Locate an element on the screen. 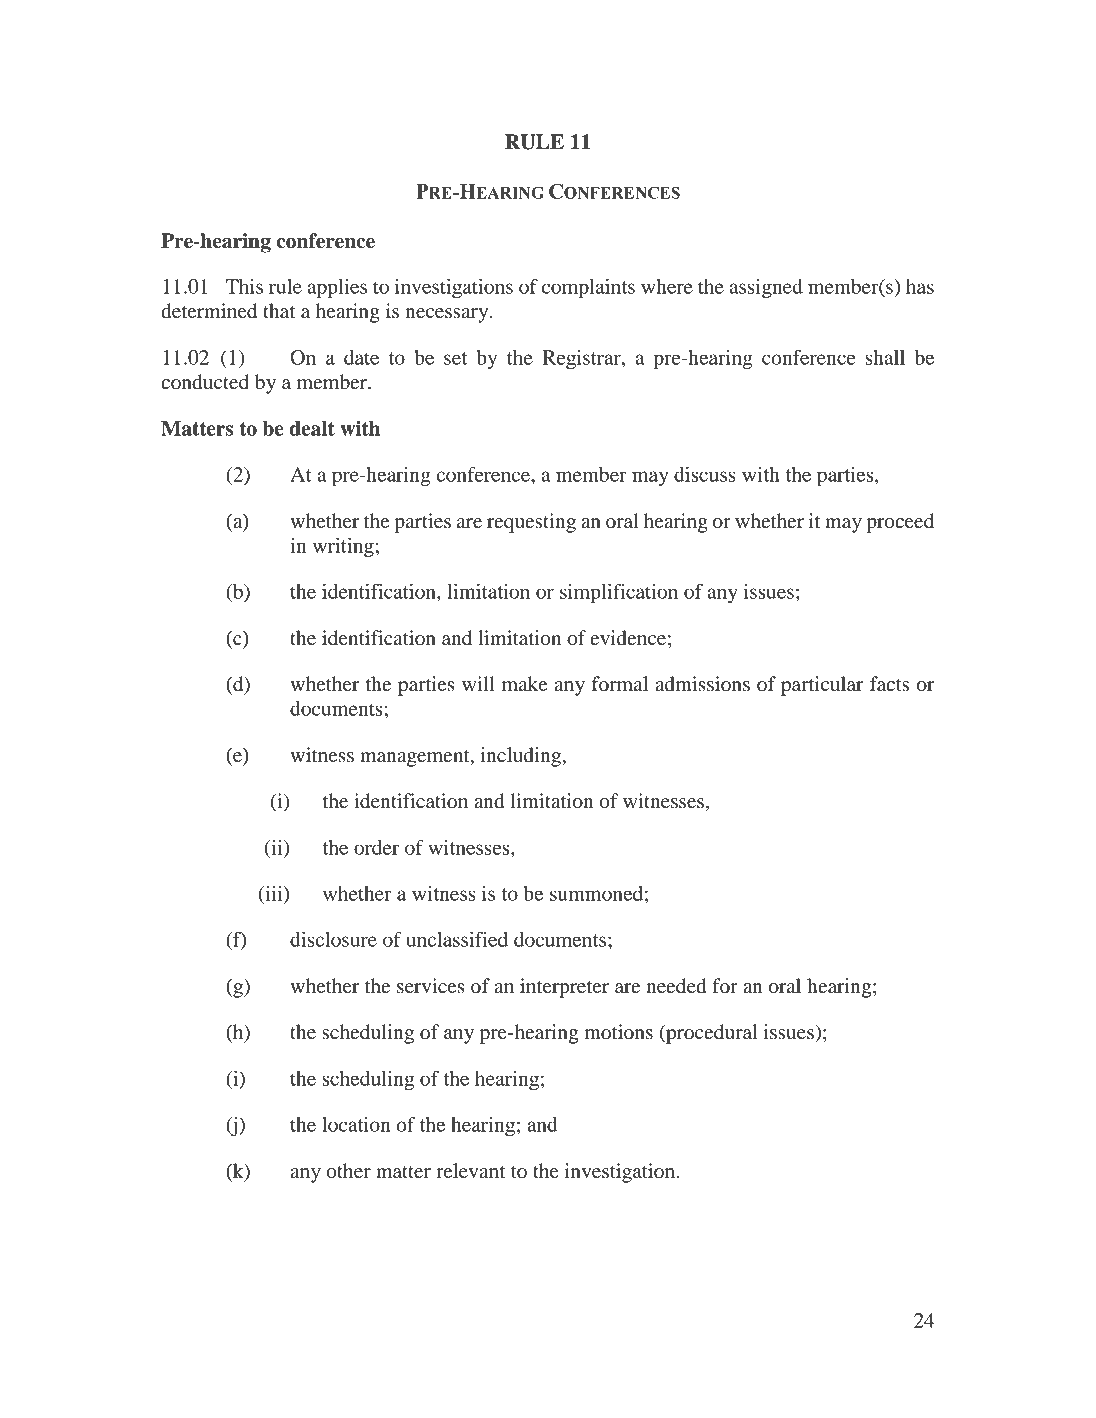  that is located at coordinates (279, 310).
